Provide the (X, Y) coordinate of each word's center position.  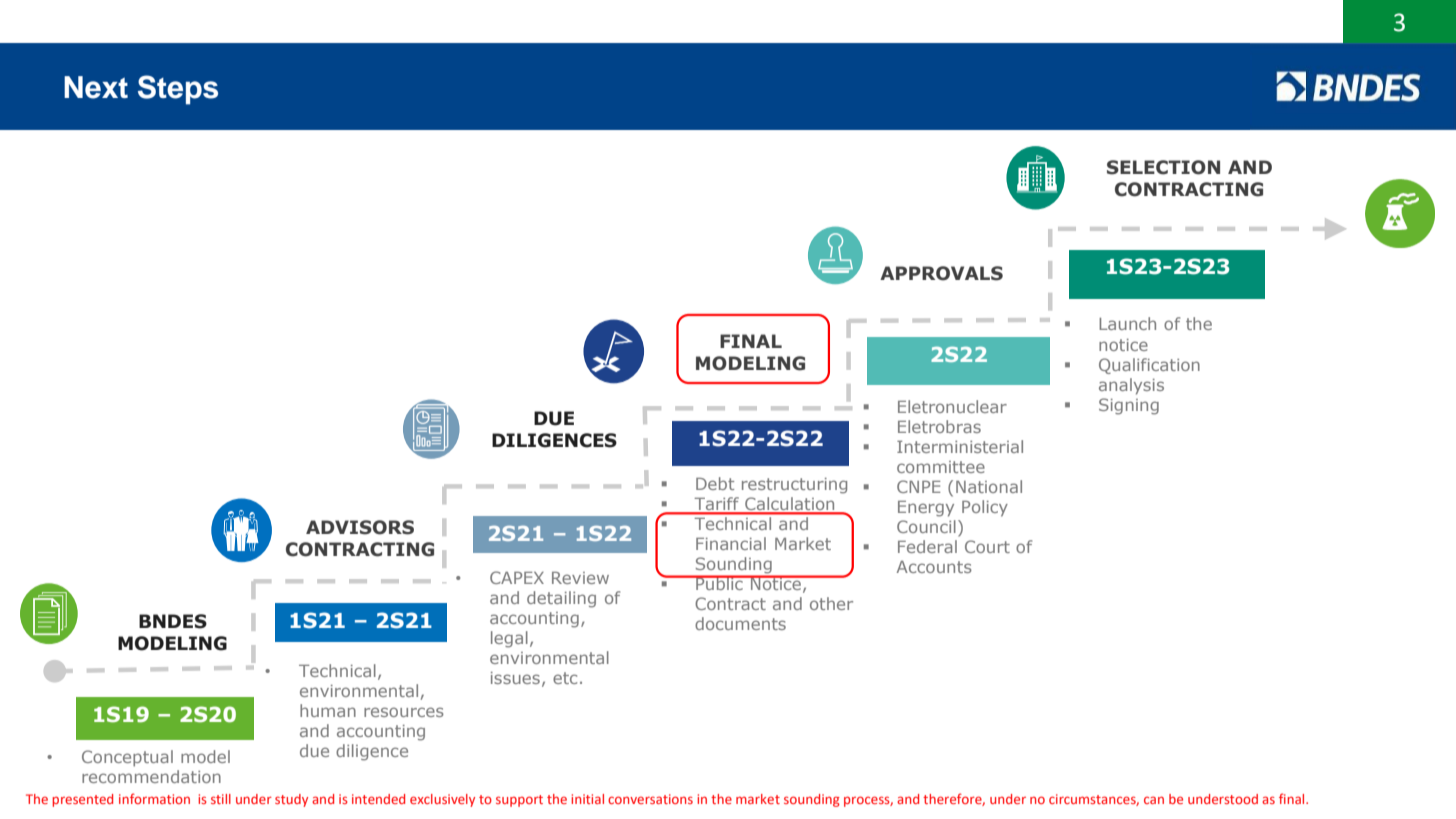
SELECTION (1163, 167)
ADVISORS (360, 527)
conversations (650, 799)
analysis (1131, 386)
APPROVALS (941, 273)
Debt (715, 483)
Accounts (934, 567)
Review (580, 578)
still (221, 799)
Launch (1127, 323)
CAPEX (517, 577)
